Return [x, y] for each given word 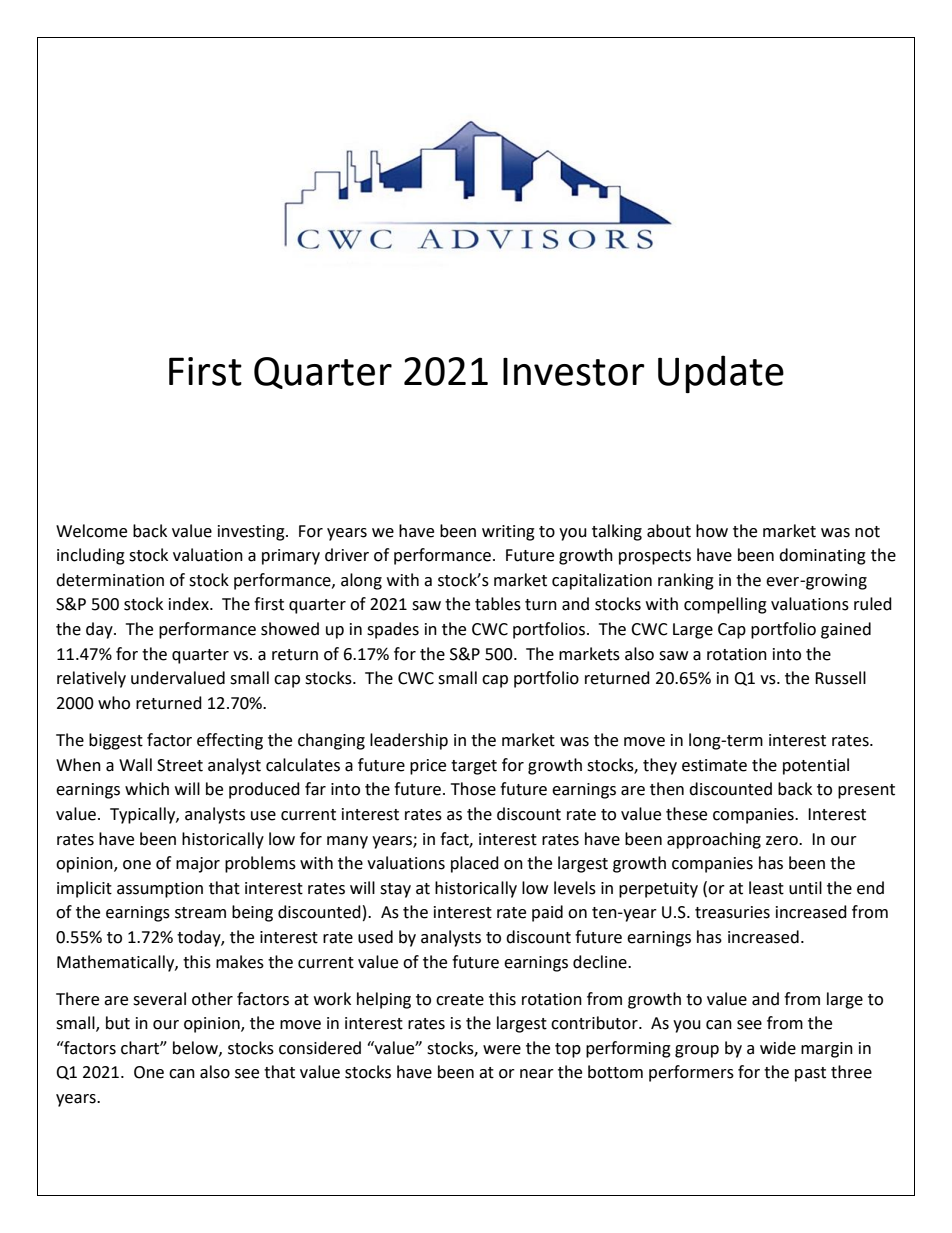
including [91, 556]
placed [475, 864]
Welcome [91, 531]
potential [816, 766]
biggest [116, 741]
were [502, 1050]
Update [721, 374]
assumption [160, 890]
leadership [409, 741]
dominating [822, 556]
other [212, 999]
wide [778, 1048]
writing [508, 533]
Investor [574, 371]
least [766, 888]
